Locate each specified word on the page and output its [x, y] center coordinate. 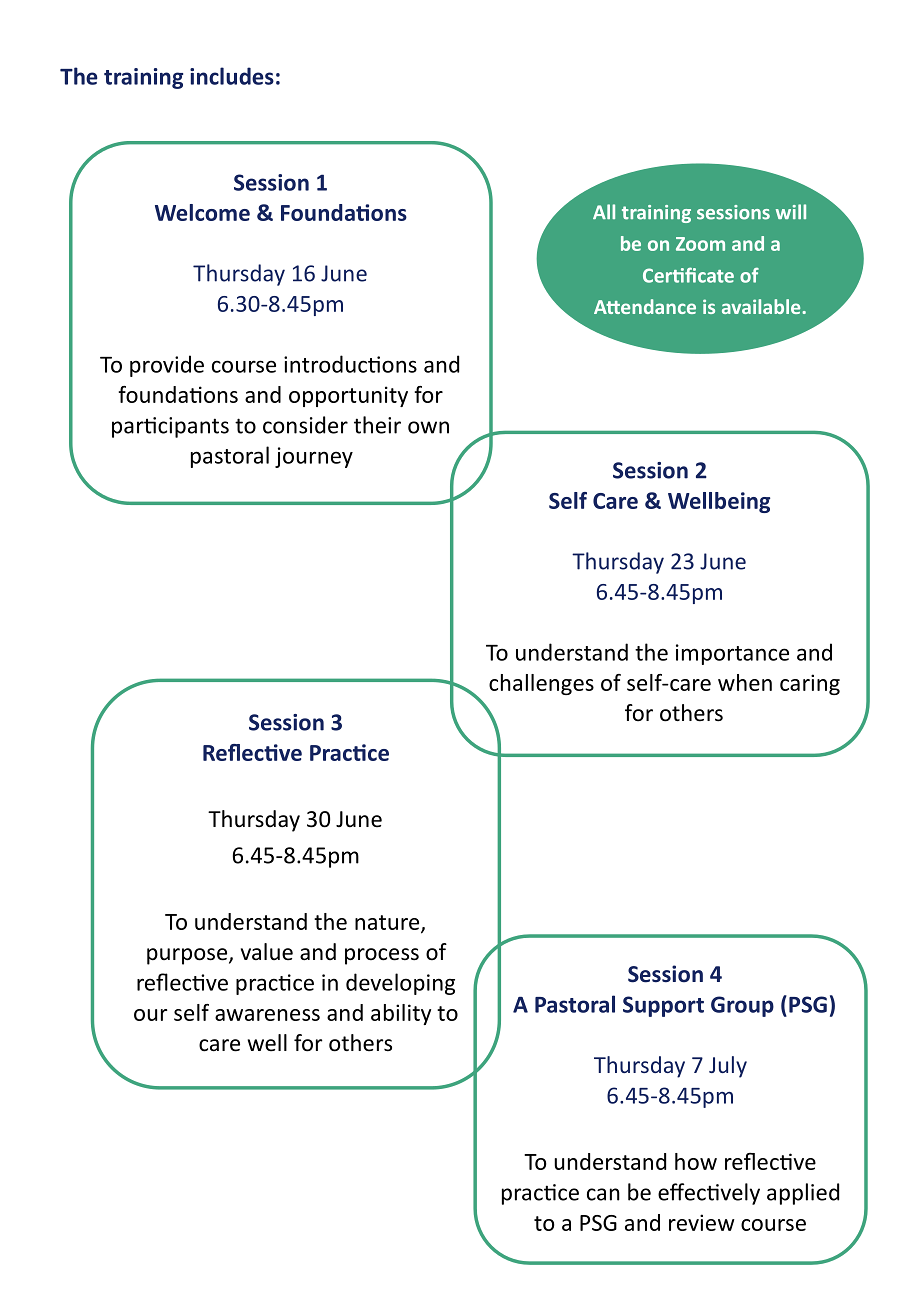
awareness [267, 1015]
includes [232, 76]
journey [314, 457]
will [791, 211]
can [603, 1194]
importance [732, 654]
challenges [541, 684]
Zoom [700, 244]
